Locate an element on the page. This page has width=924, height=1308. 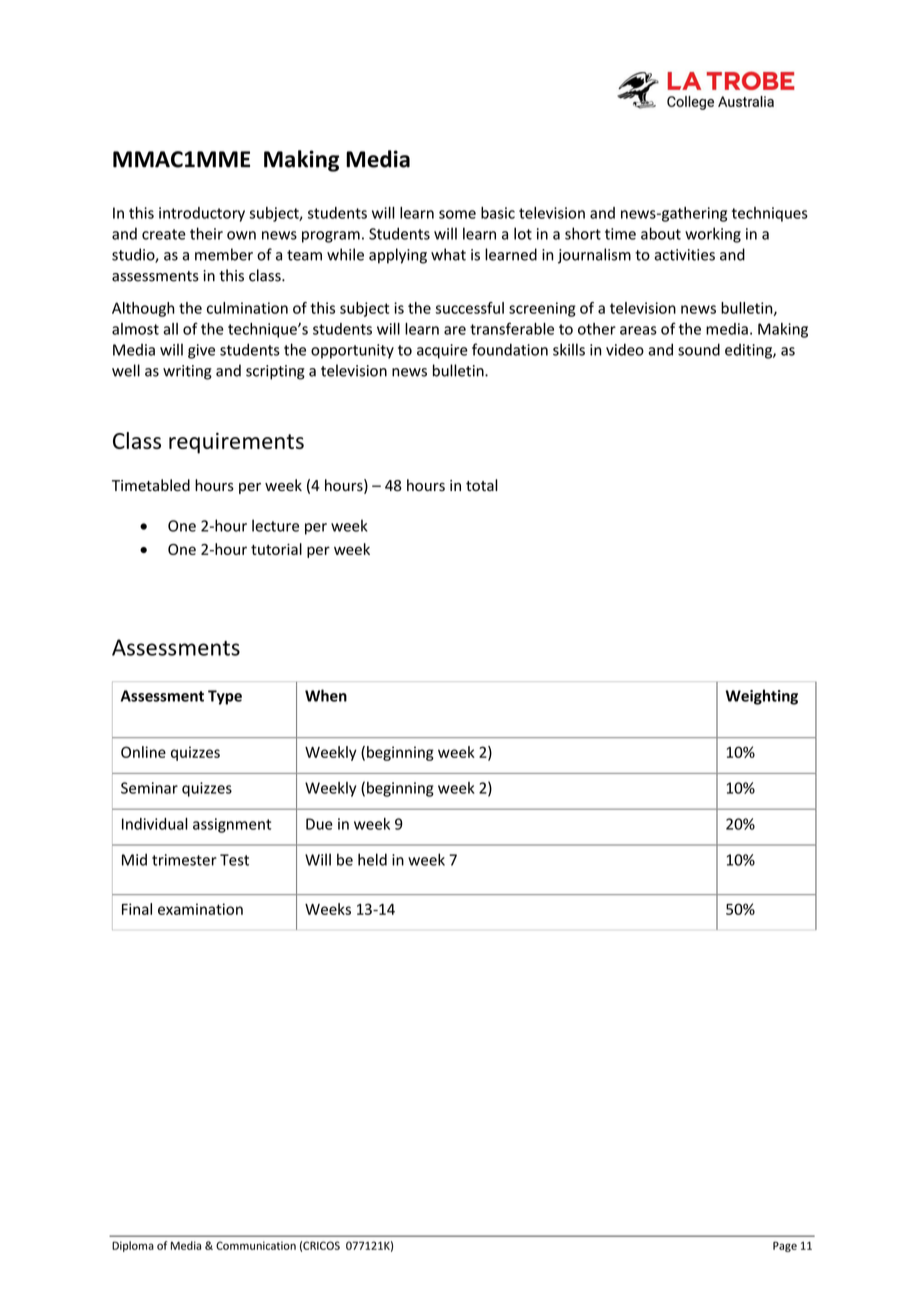
requirements is located at coordinates (236, 443).
